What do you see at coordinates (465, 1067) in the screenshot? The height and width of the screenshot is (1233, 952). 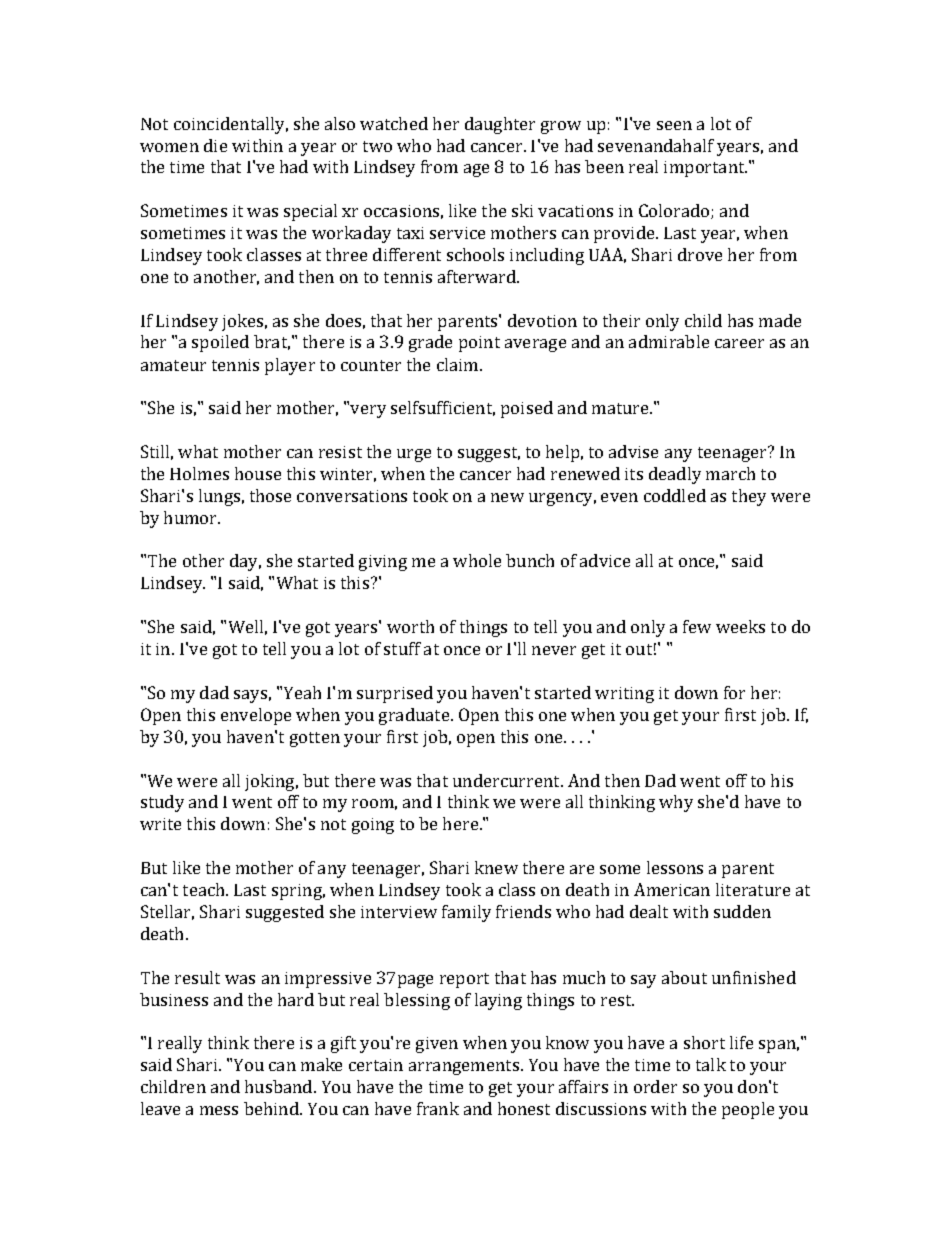 I see `arrangements` at bounding box center [465, 1067].
